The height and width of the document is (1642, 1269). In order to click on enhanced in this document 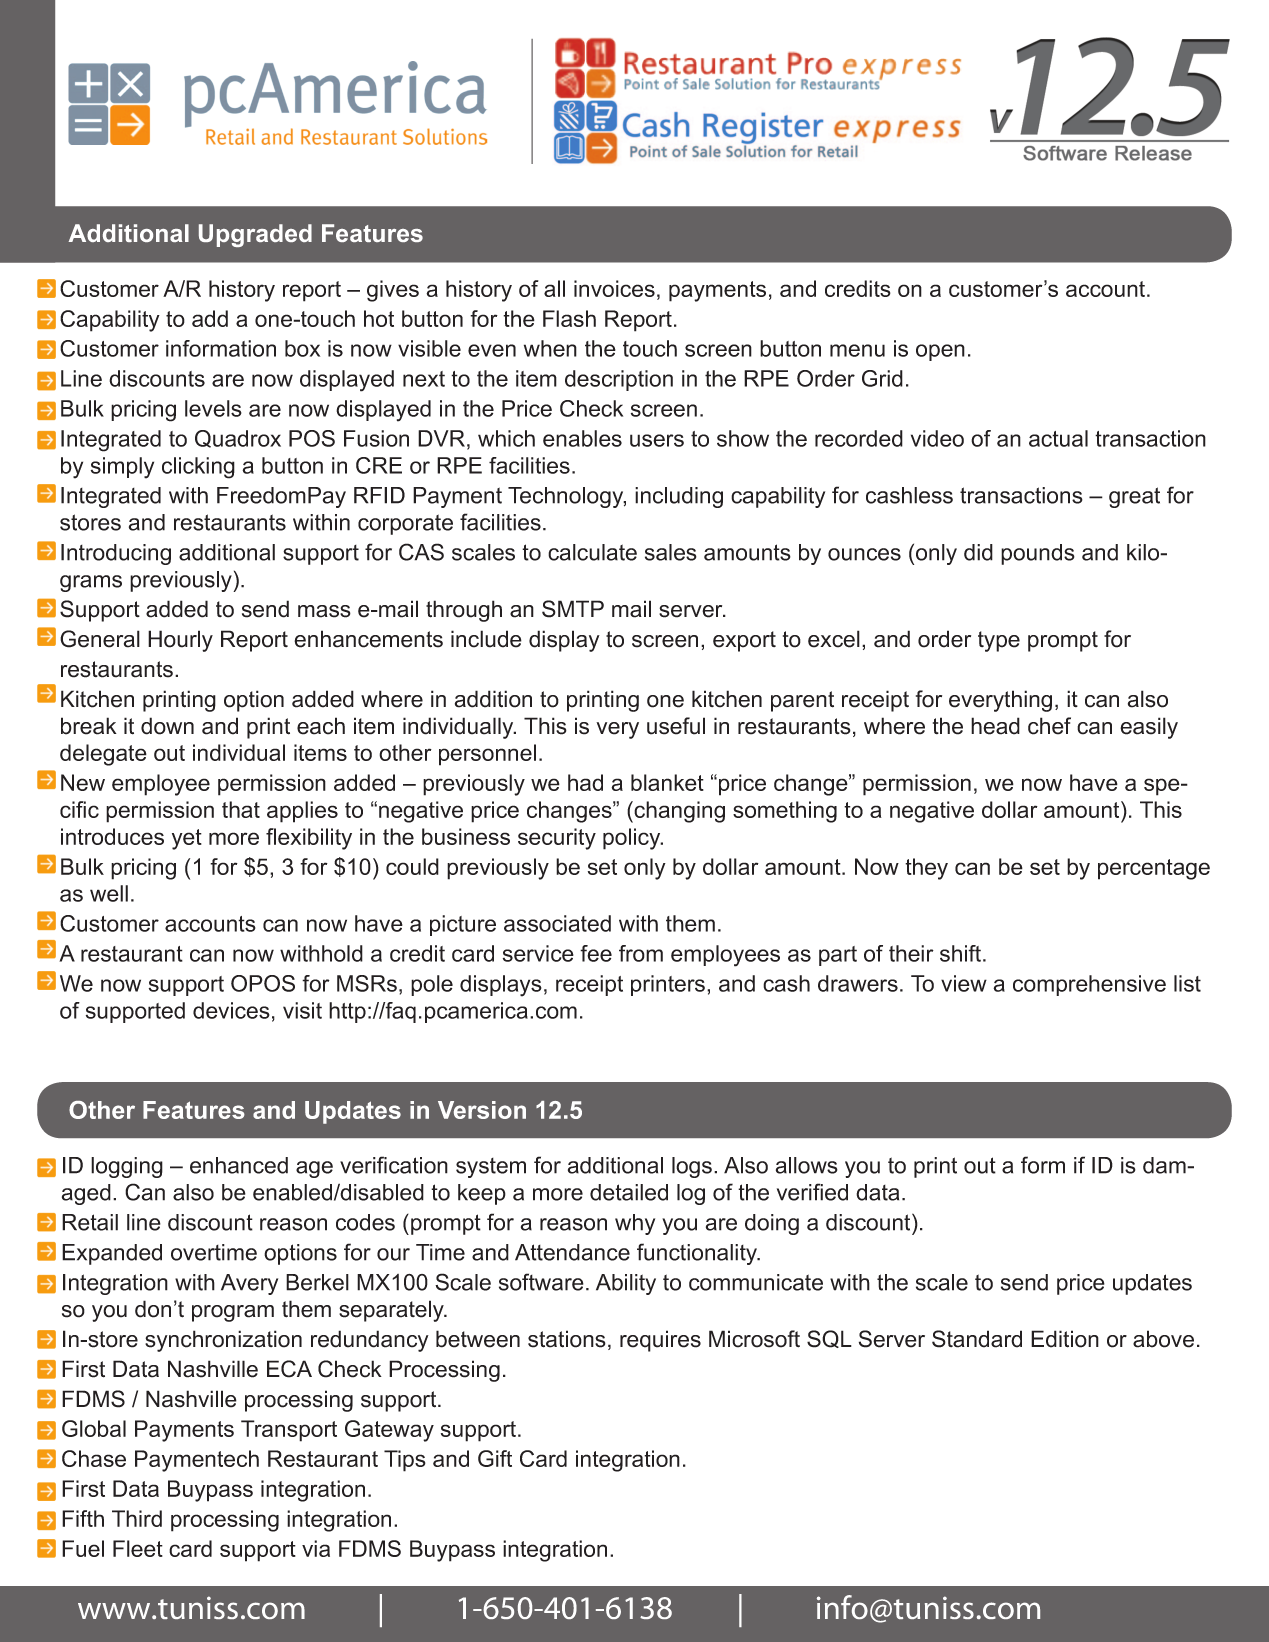, I will do `click(239, 1165)`.
